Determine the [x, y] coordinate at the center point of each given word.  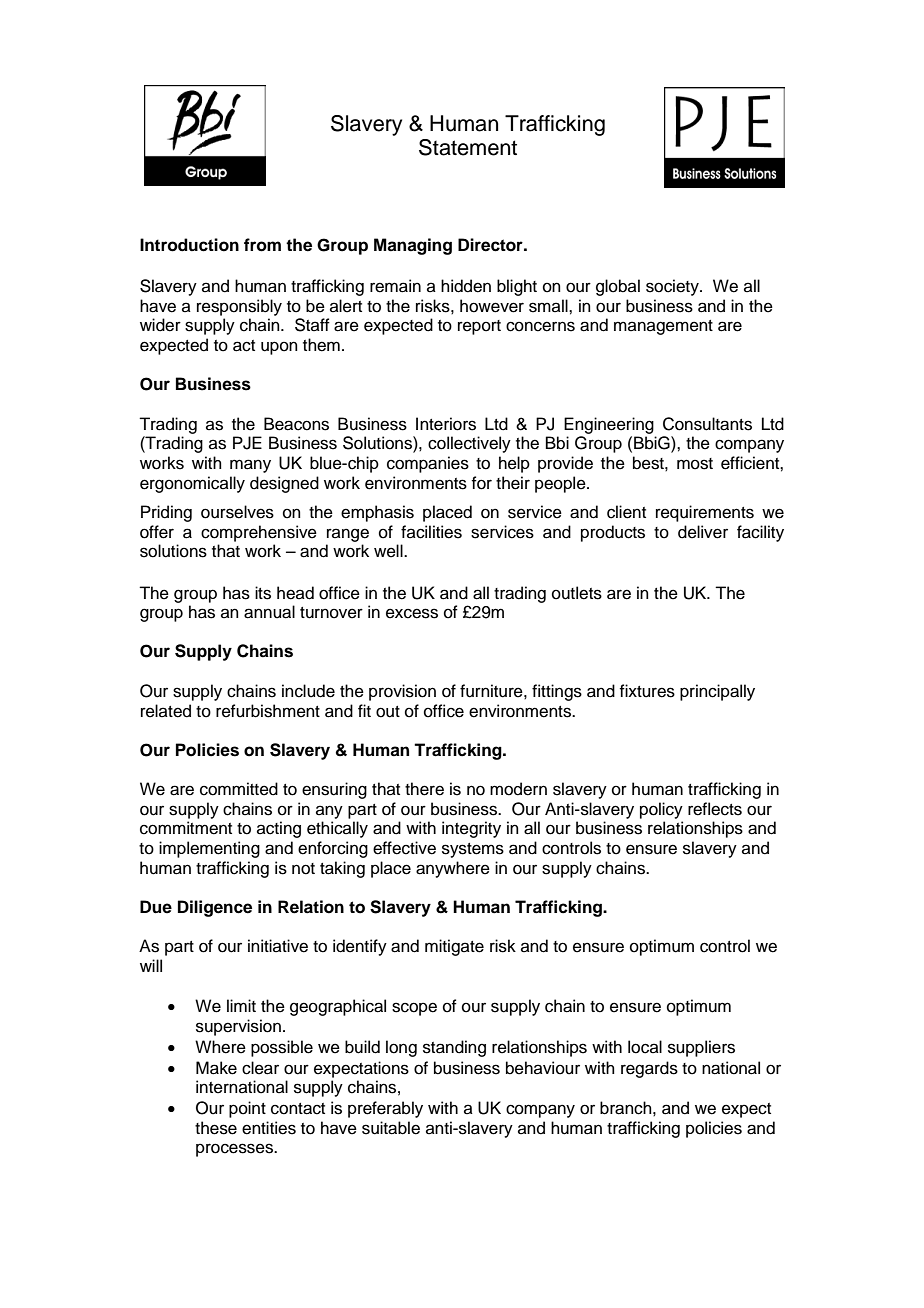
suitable [391, 1128]
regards [649, 1069]
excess [412, 613]
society [673, 287]
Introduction [189, 245]
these [216, 1128]
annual [269, 612]
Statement [468, 147]
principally [717, 692]
